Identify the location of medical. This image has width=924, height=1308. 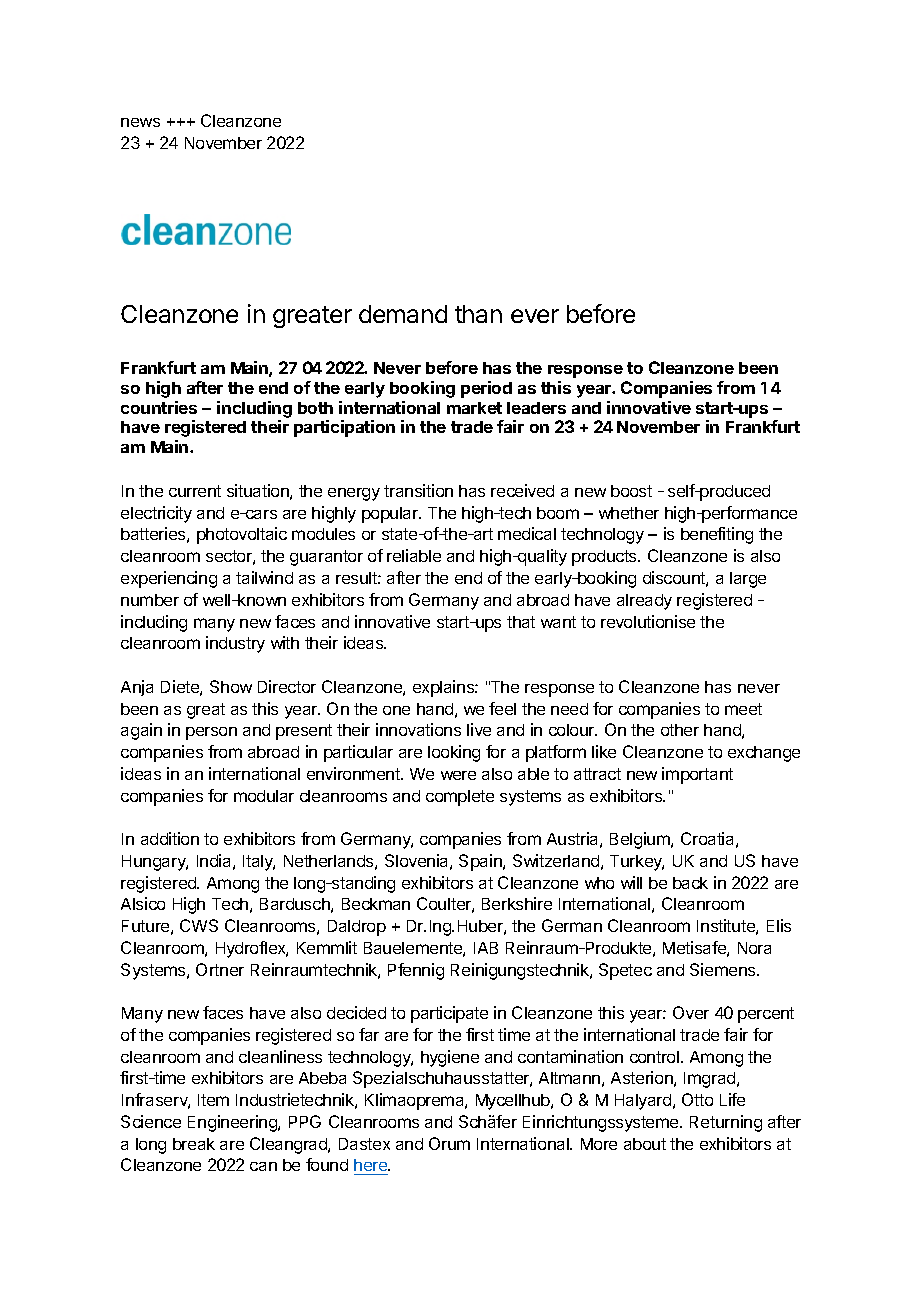
(527, 533).
